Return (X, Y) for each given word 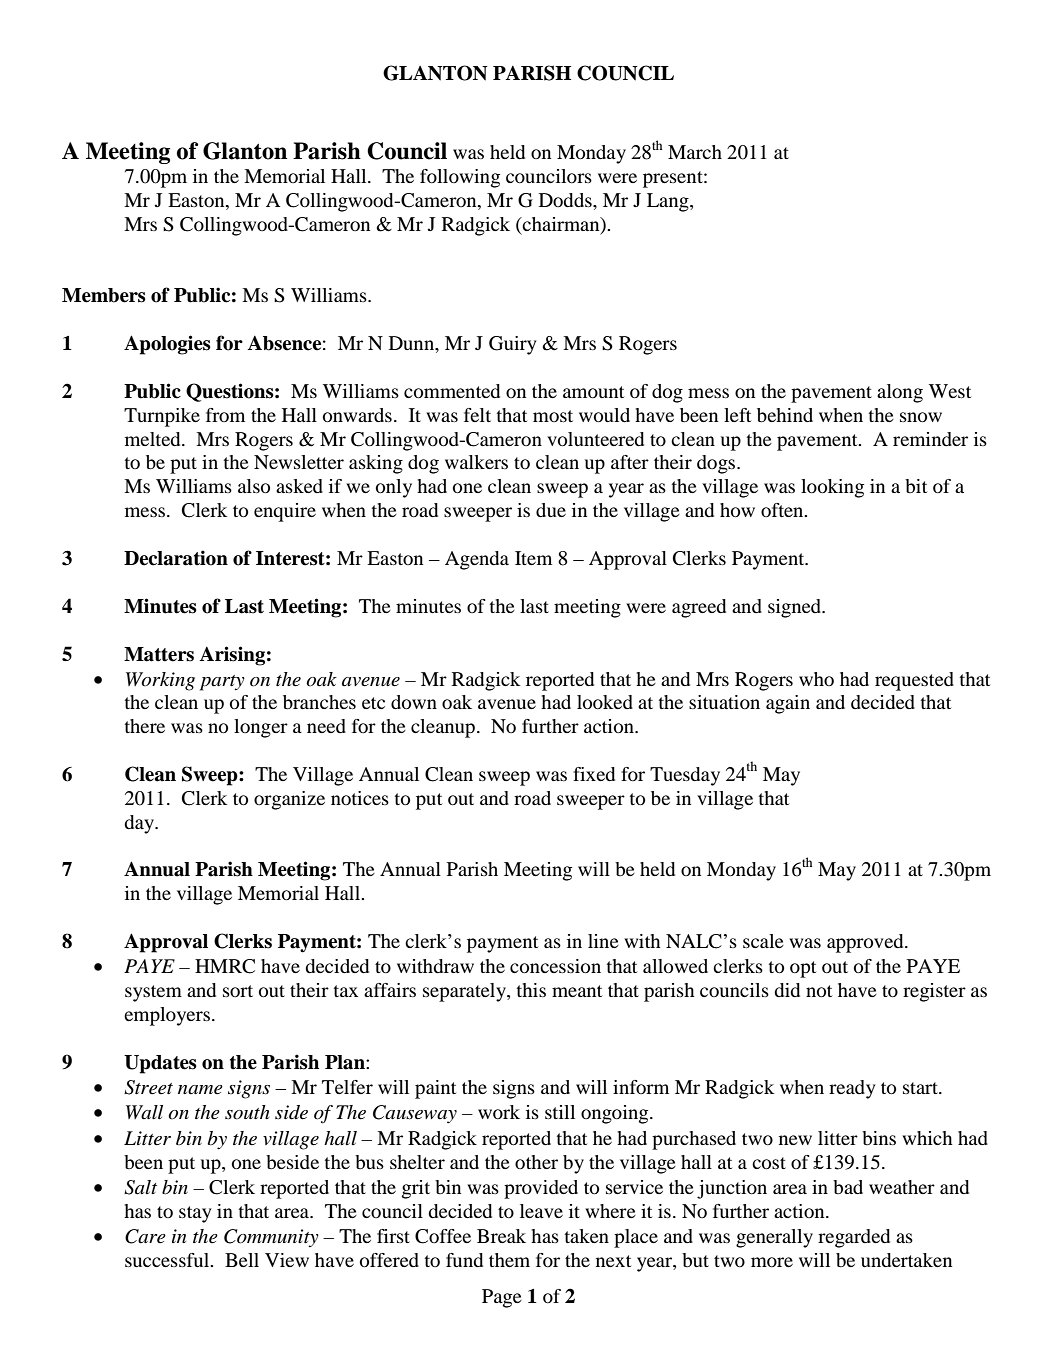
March (695, 152)
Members (104, 295)
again (788, 704)
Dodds (566, 200)
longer (261, 728)
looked (605, 702)
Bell (242, 1260)
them (509, 1260)
